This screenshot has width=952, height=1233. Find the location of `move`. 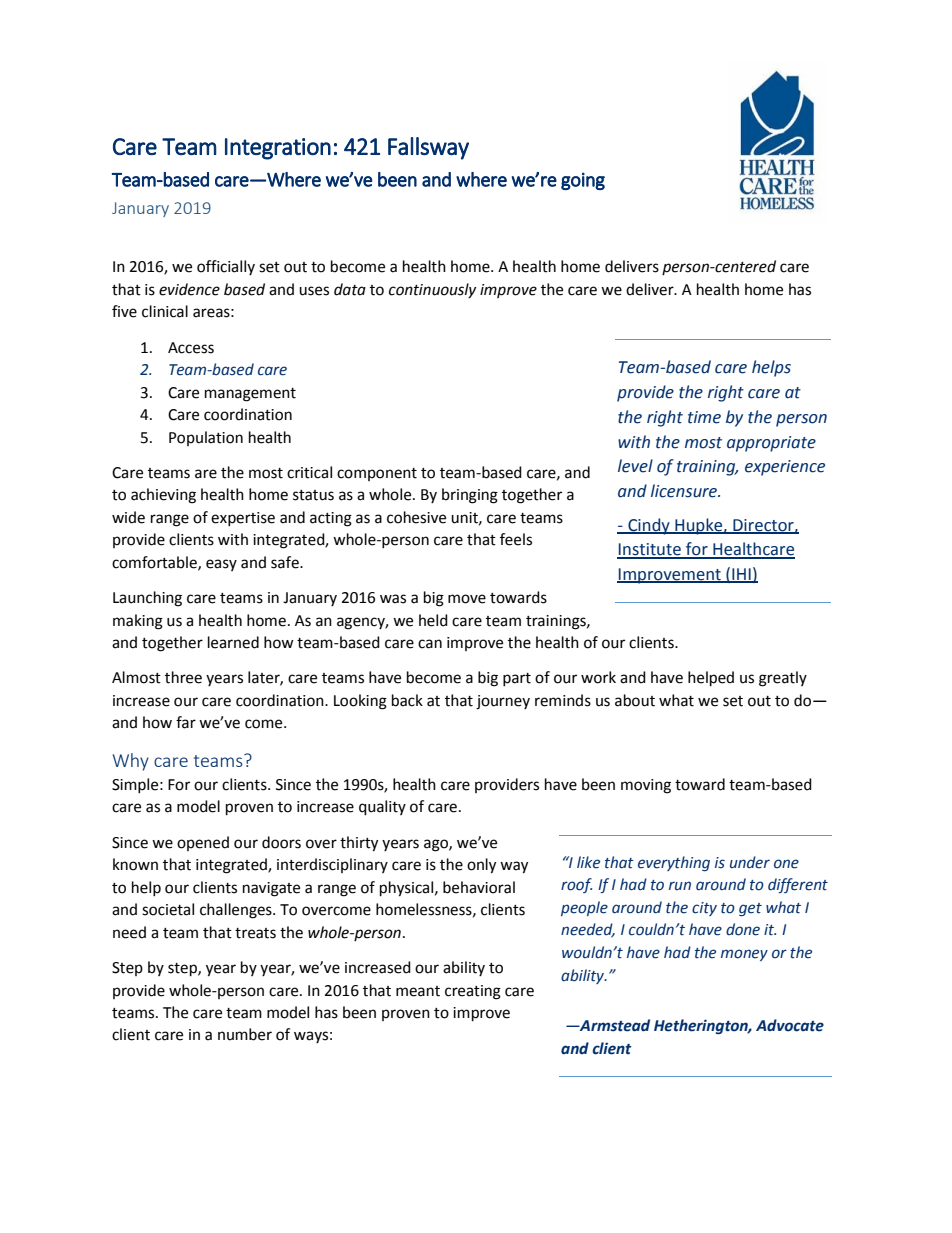

move is located at coordinates (467, 599).
